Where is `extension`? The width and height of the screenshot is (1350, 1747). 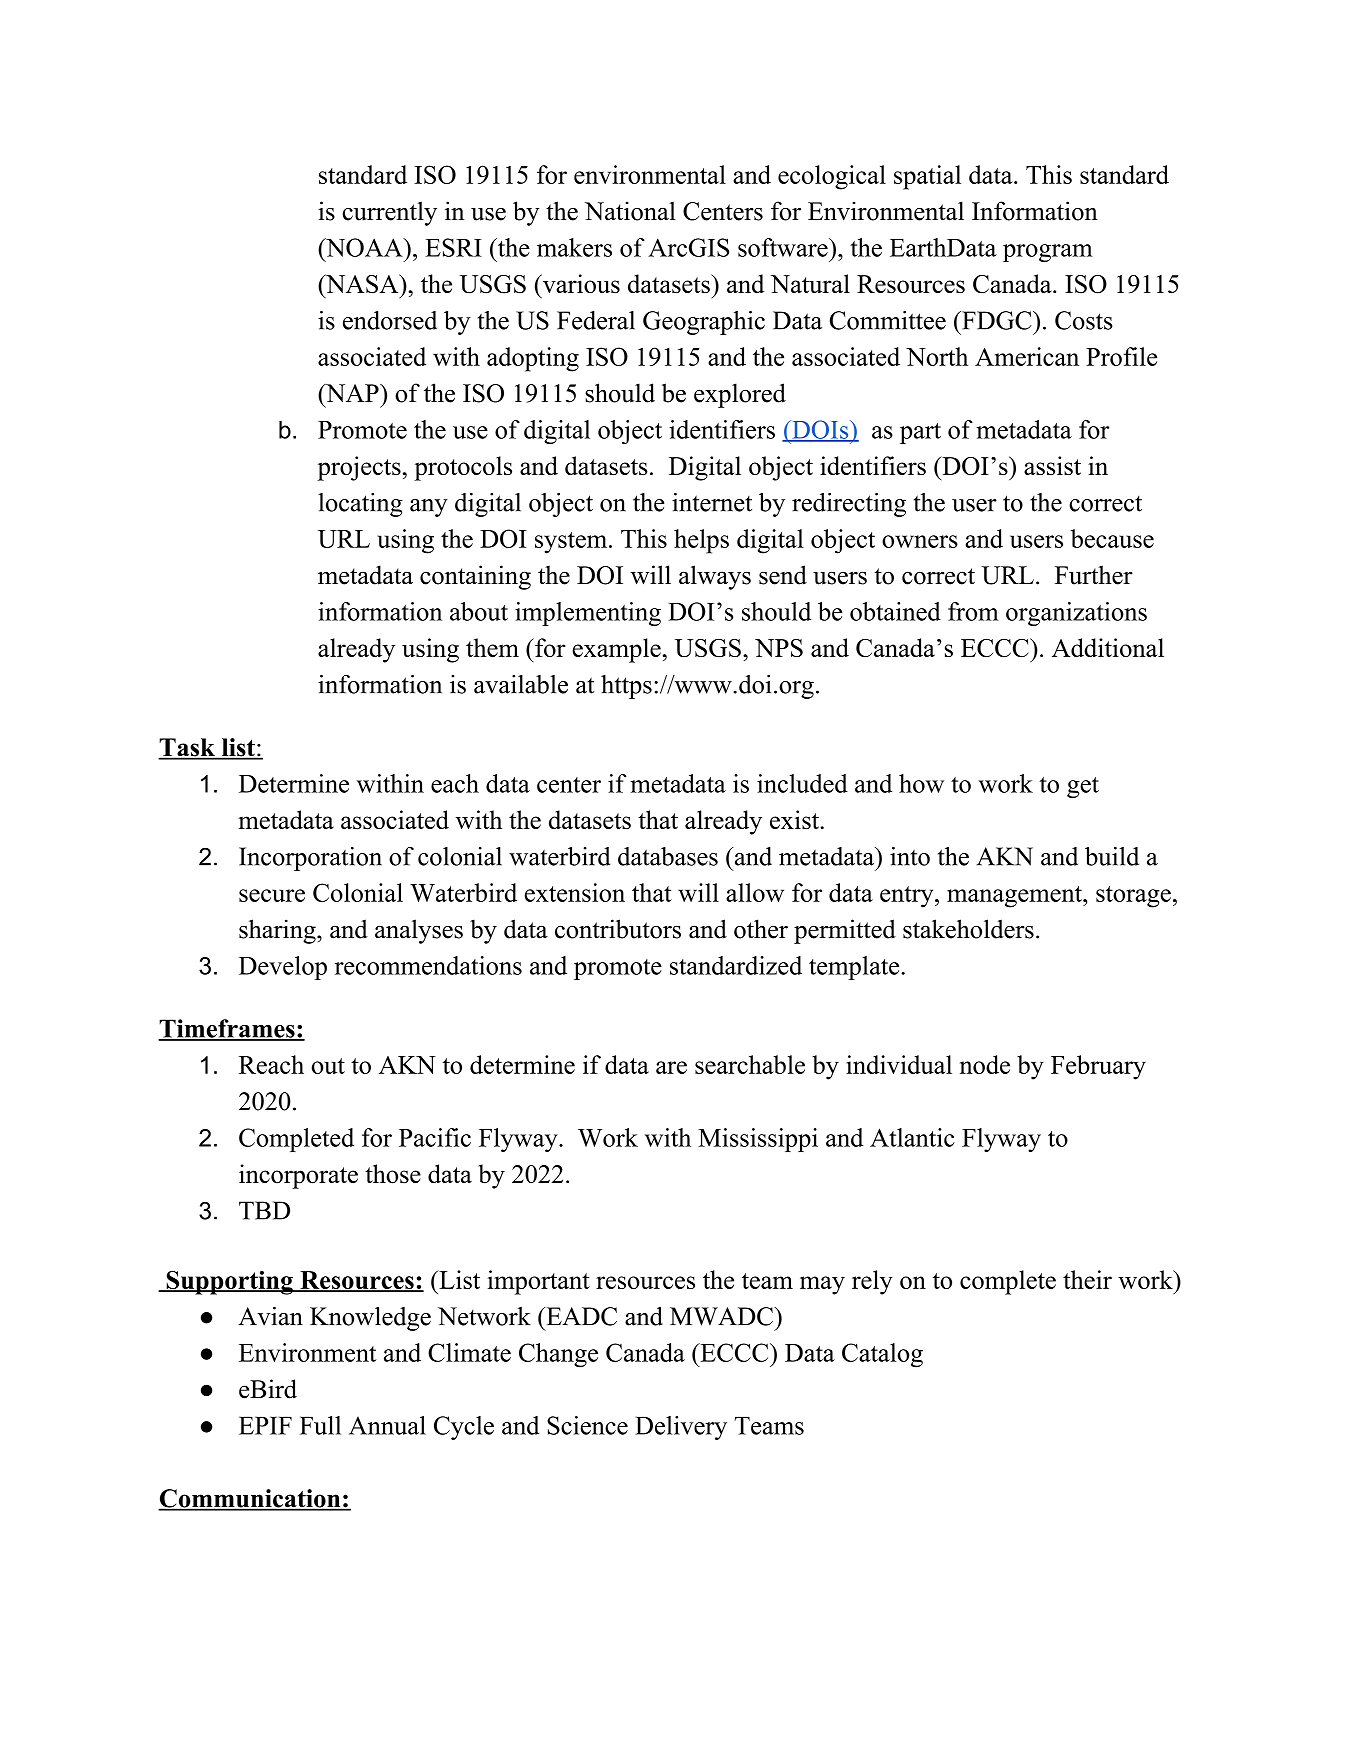
extension is located at coordinates (575, 892).
